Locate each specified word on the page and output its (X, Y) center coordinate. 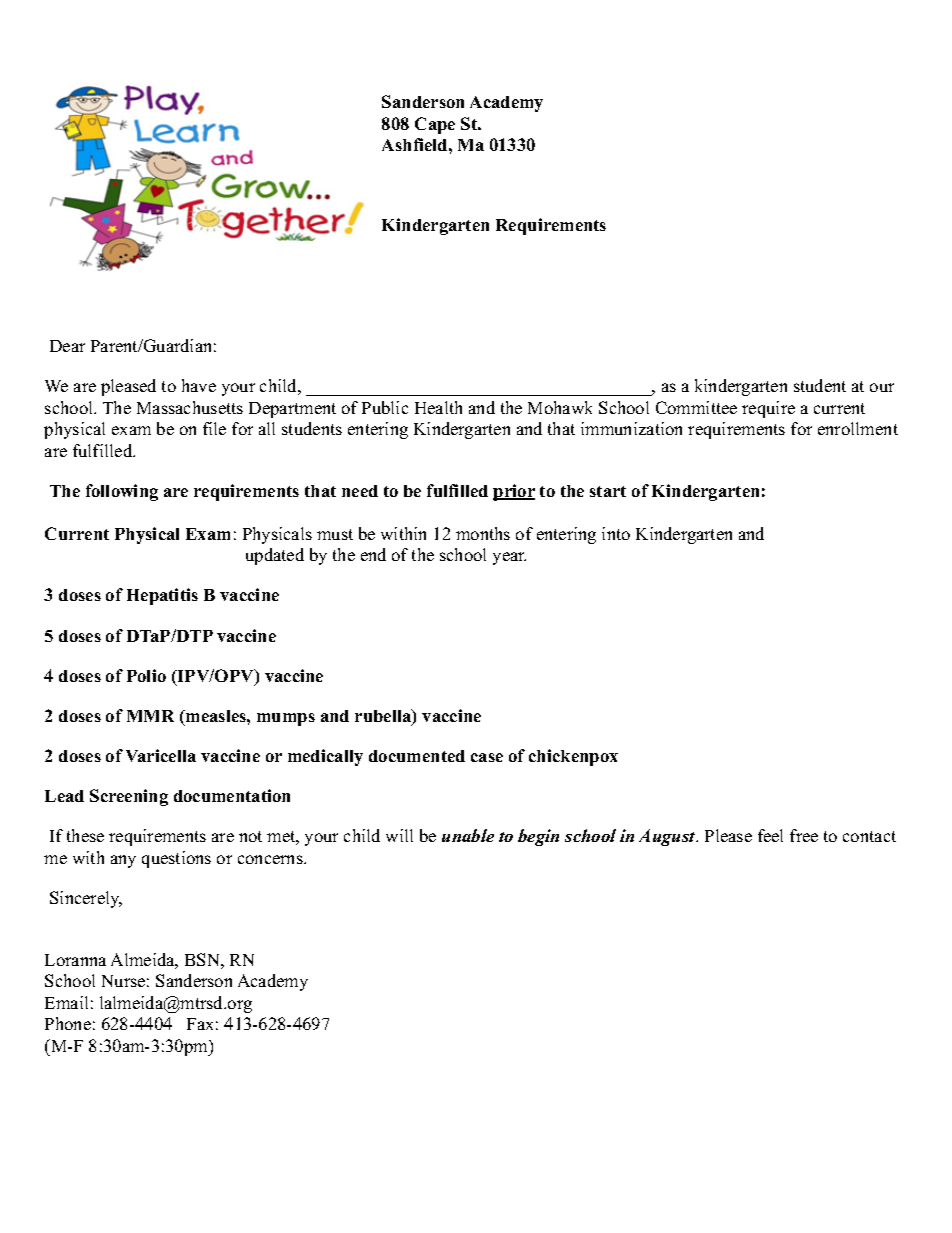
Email (66, 1002)
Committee (696, 407)
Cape (435, 125)
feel (770, 835)
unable (468, 835)
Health (438, 407)
